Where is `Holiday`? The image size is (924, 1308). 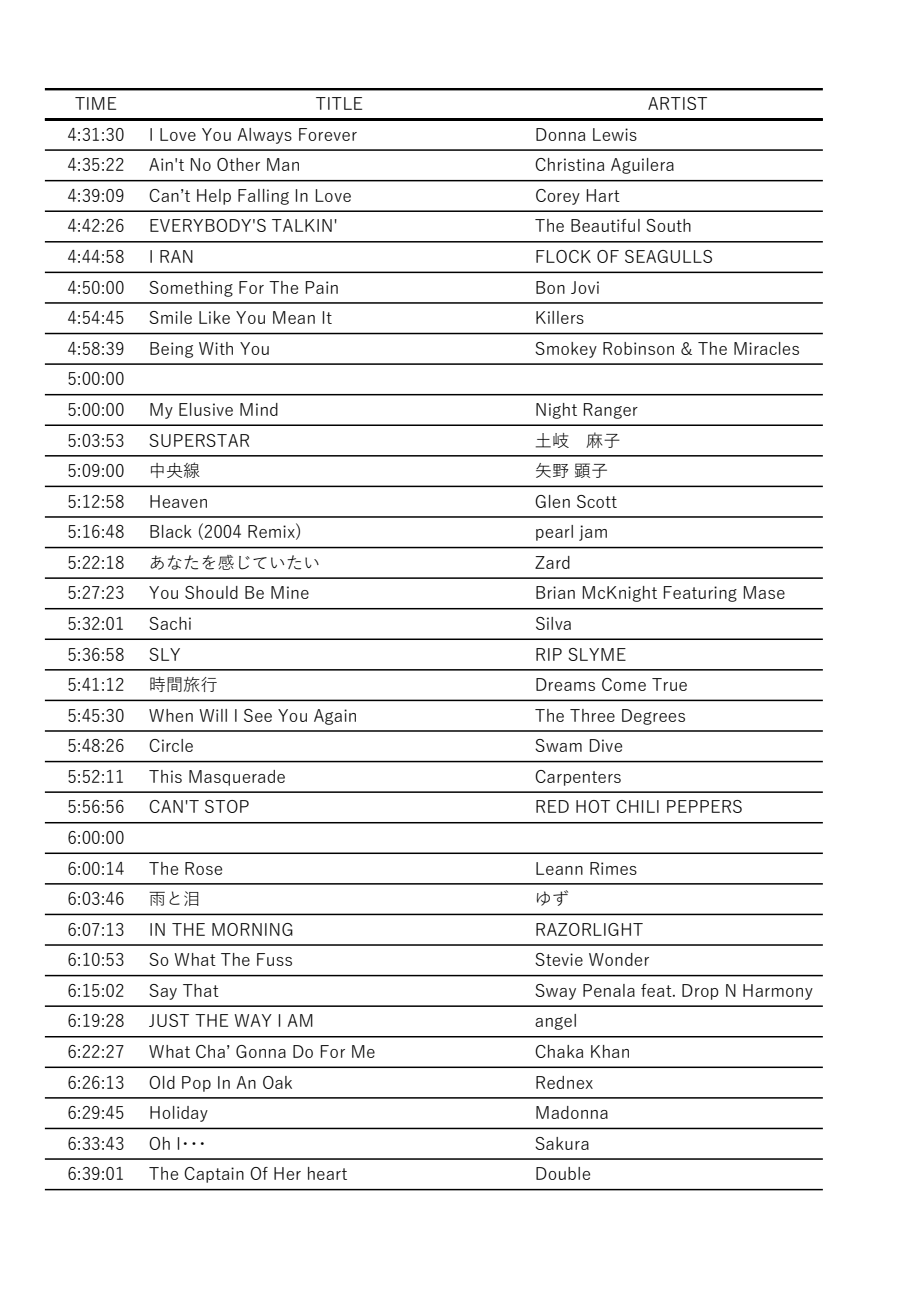 Holiday is located at coordinates (179, 1114).
